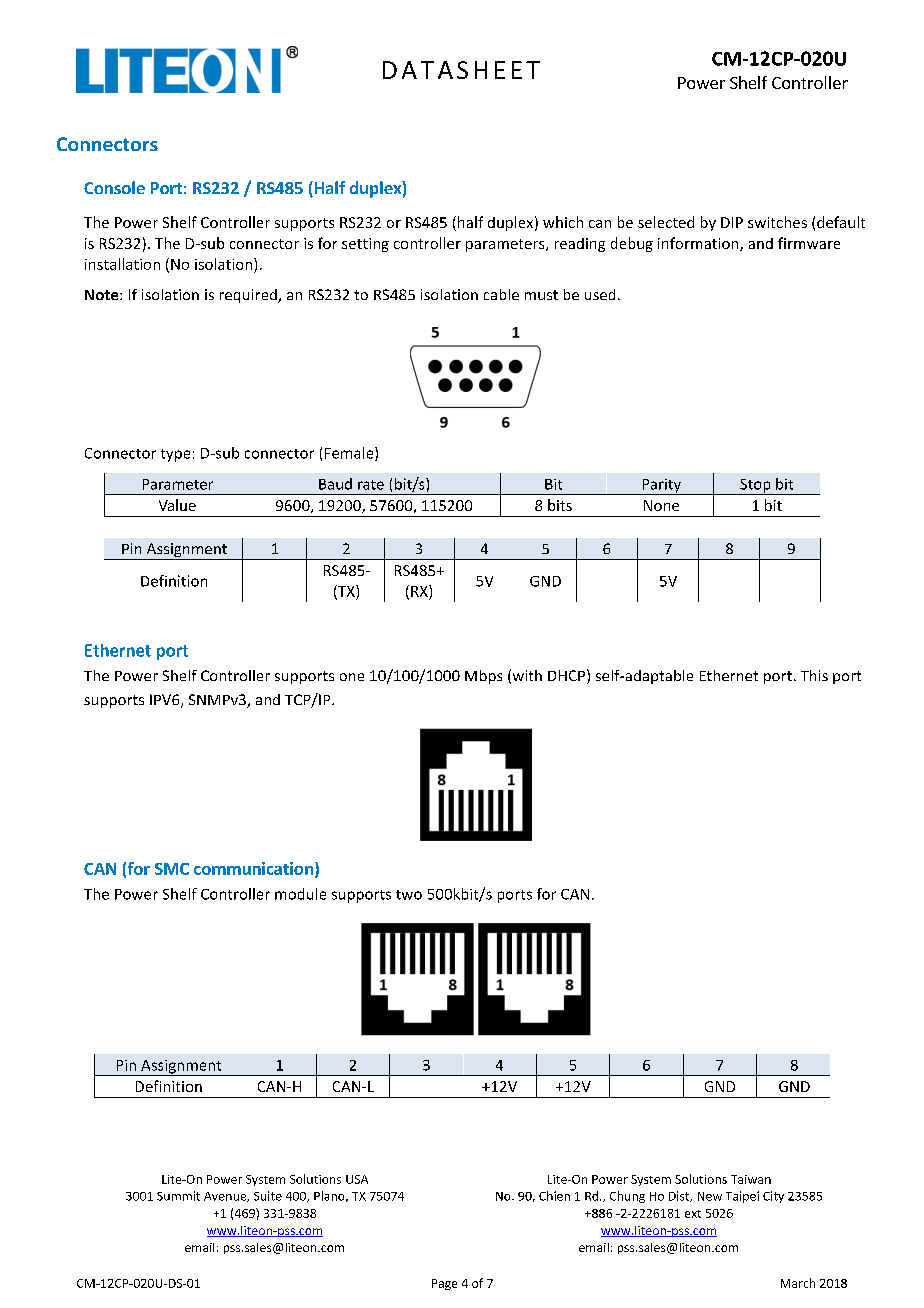 This screenshot has width=924, height=1308. I want to click on Value, so click(177, 505).
